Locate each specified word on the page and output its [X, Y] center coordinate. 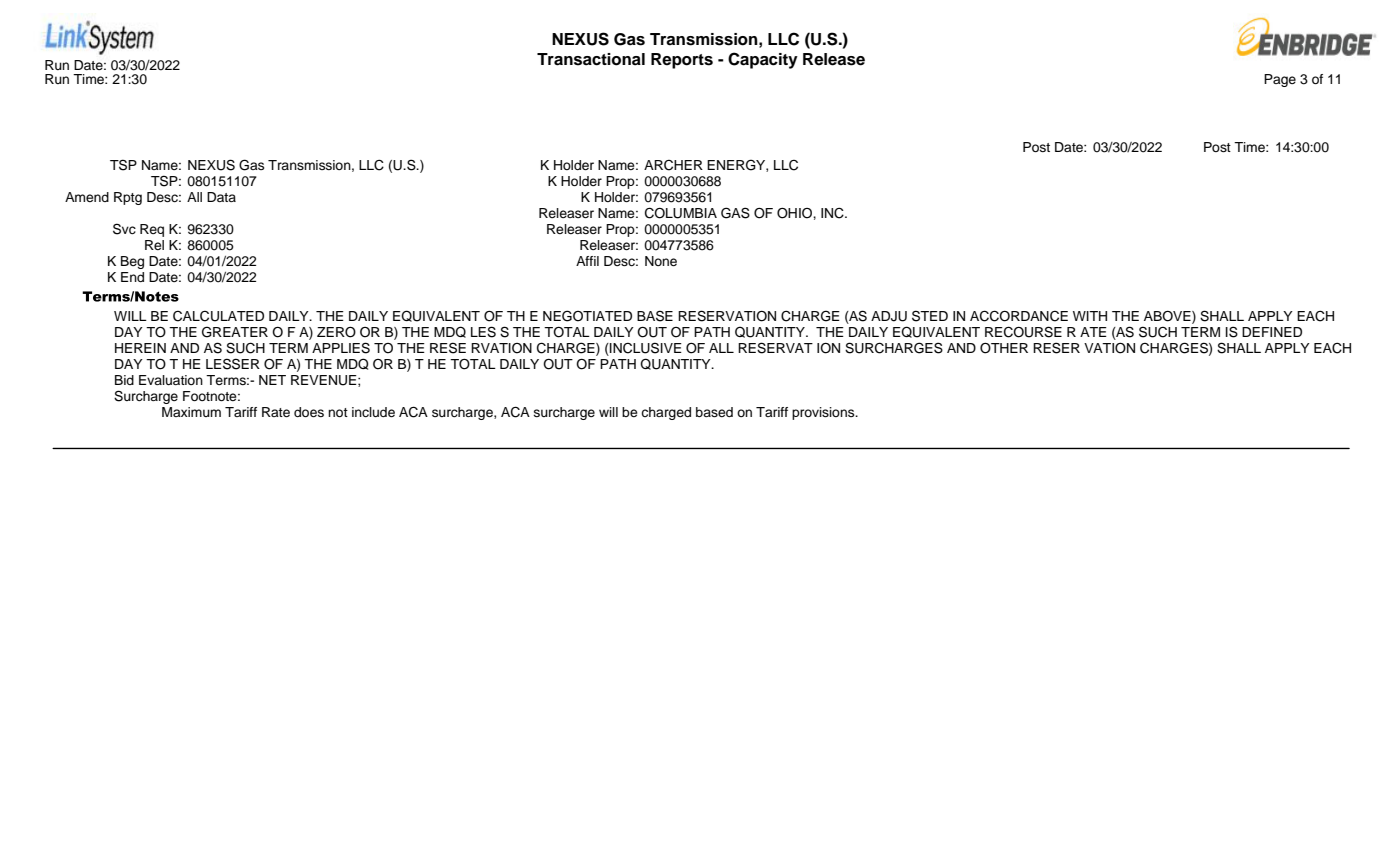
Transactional [591, 59]
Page [1280, 80]
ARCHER [673, 165]
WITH [1090, 316]
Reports [682, 61]
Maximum [191, 412]
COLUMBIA [681, 213]
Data [221, 197]
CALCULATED [218, 316]
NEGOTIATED [587, 316]
